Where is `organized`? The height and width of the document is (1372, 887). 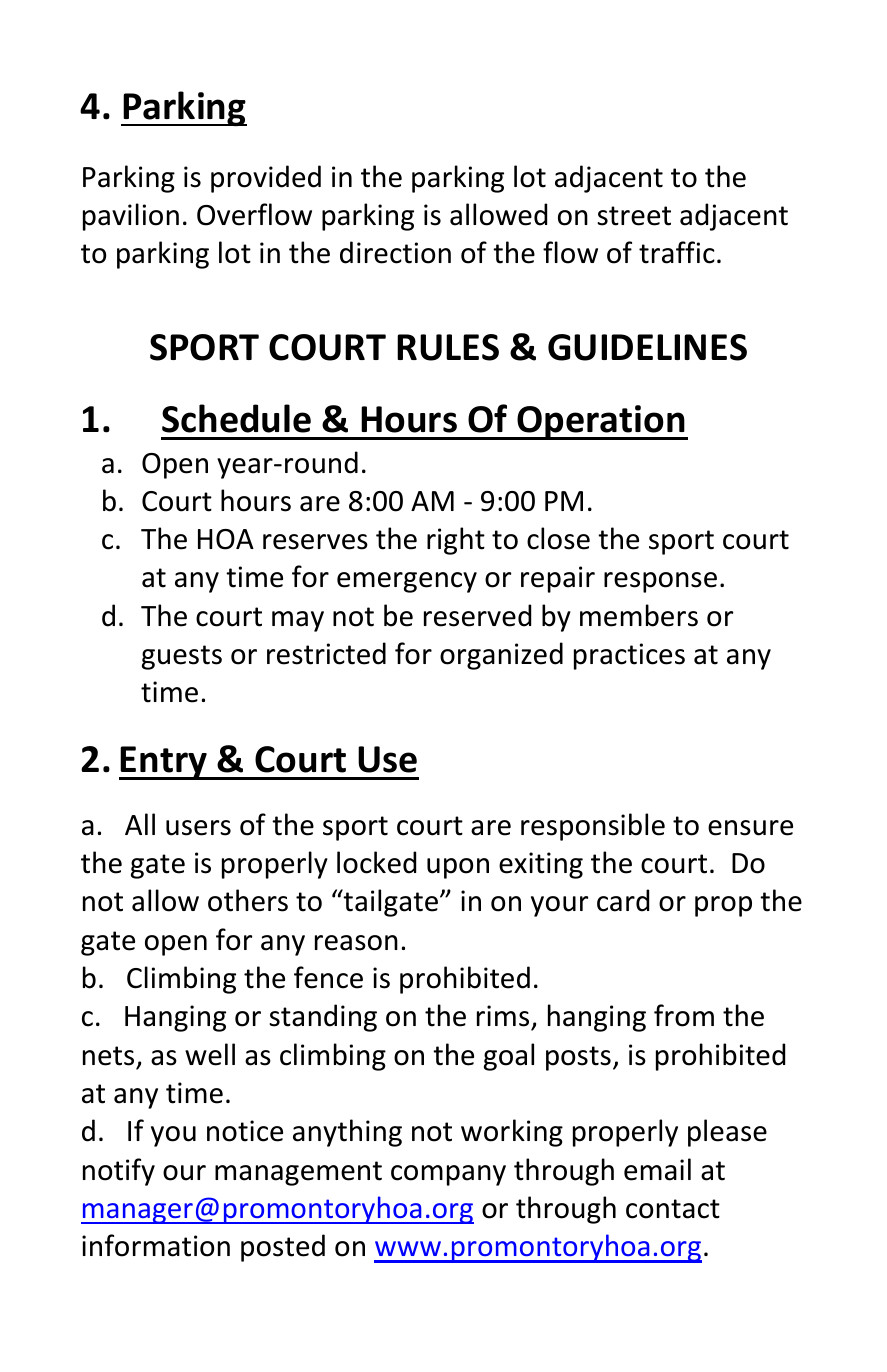 organized is located at coordinates (501, 656).
